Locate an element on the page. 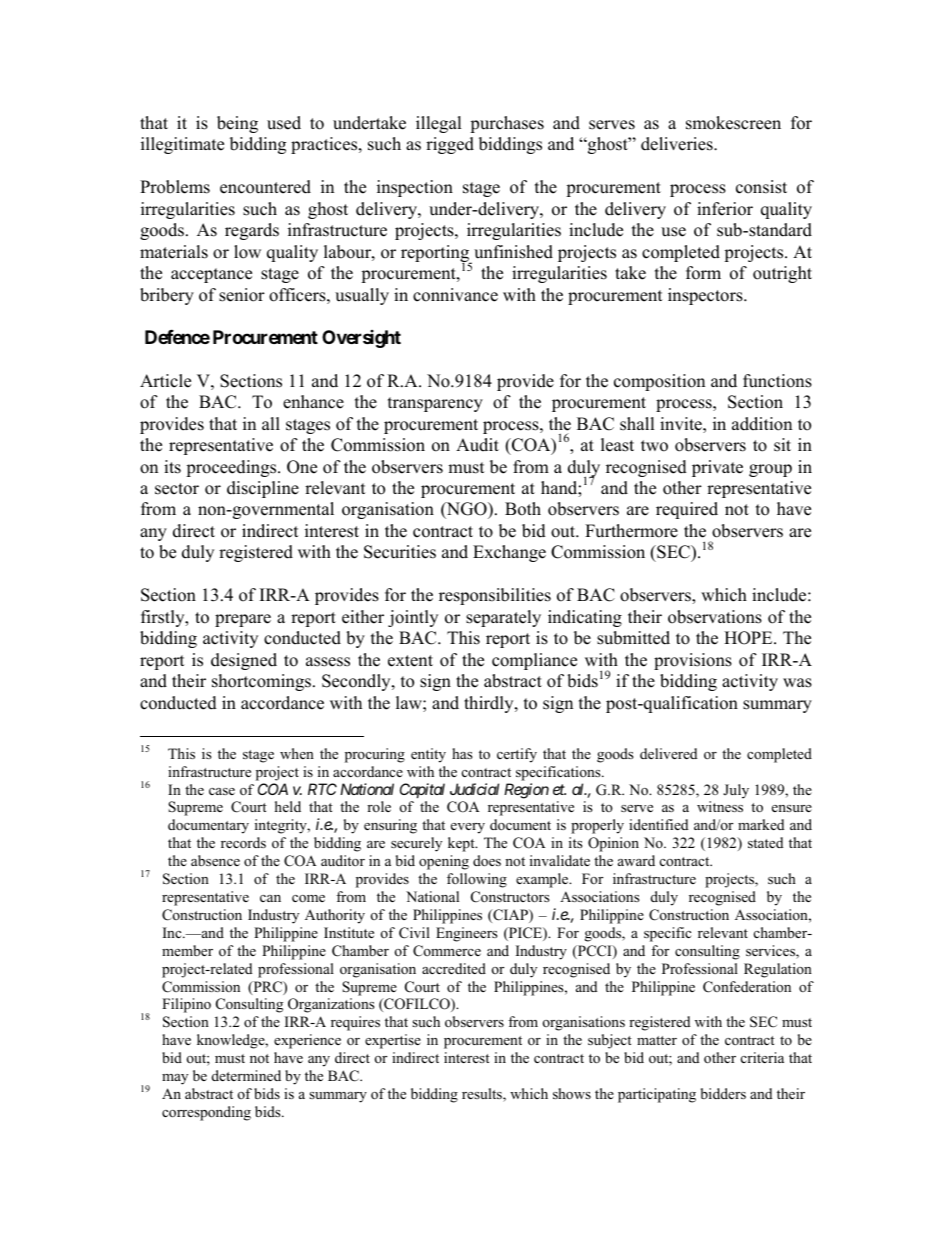 The image size is (952, 1233). smokescreen is located at coordinates (733, 123).
